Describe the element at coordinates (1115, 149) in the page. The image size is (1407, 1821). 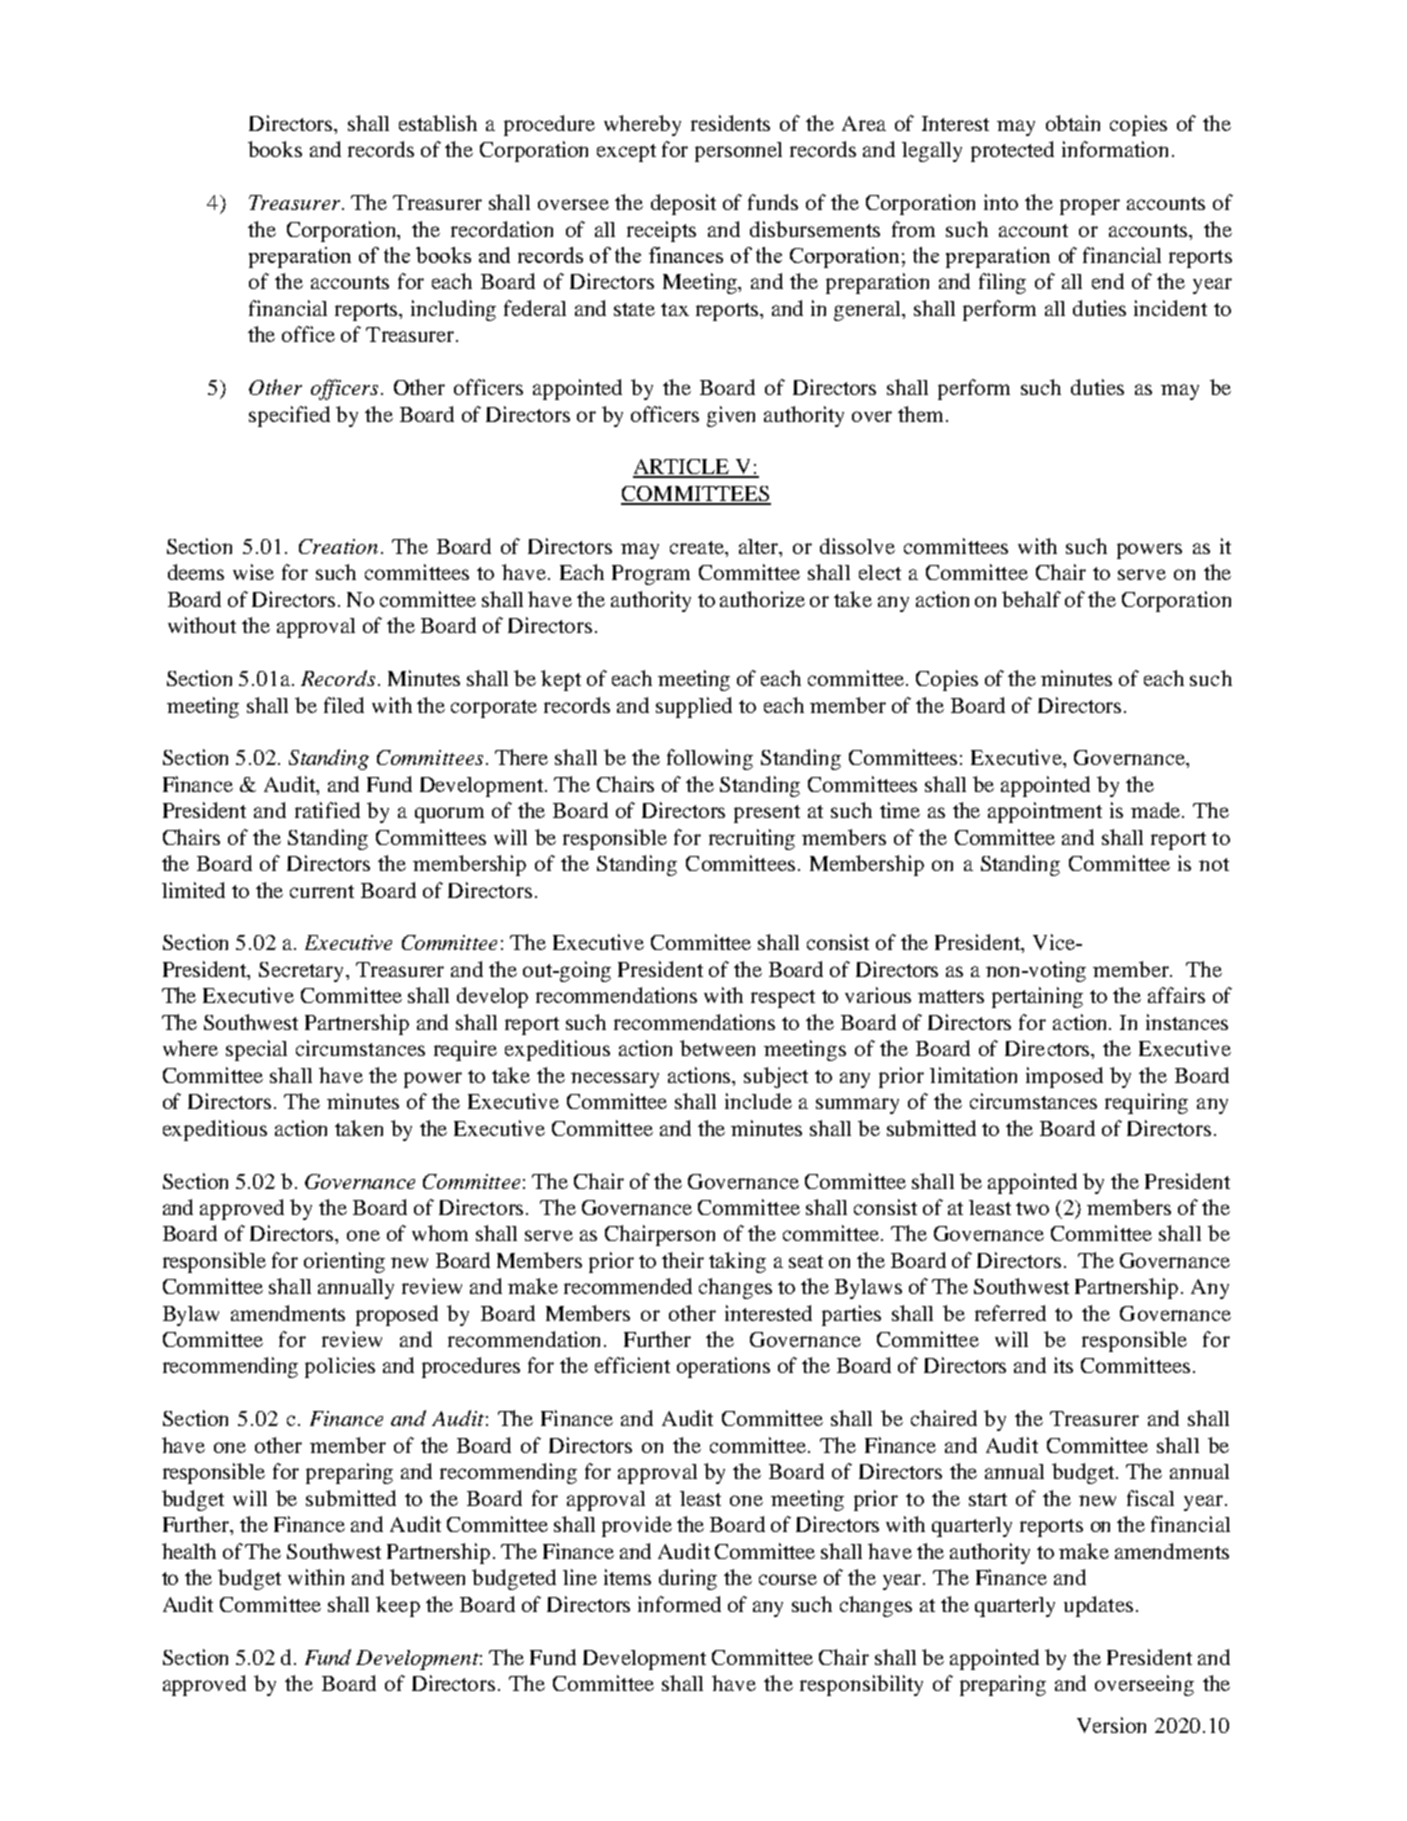
I see `information` at that location.
